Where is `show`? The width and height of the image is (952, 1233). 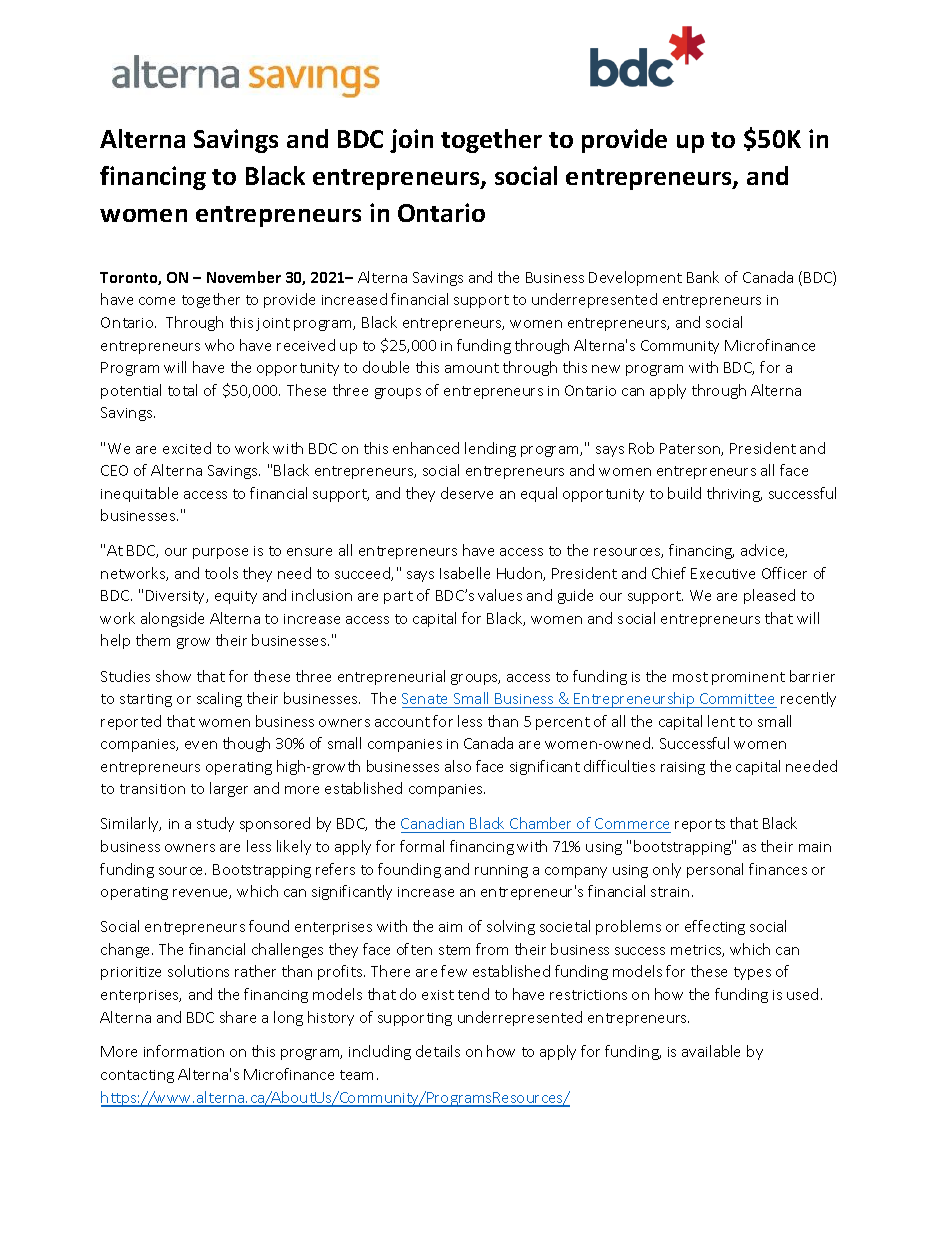
show is located at coordinates (173, 676).
